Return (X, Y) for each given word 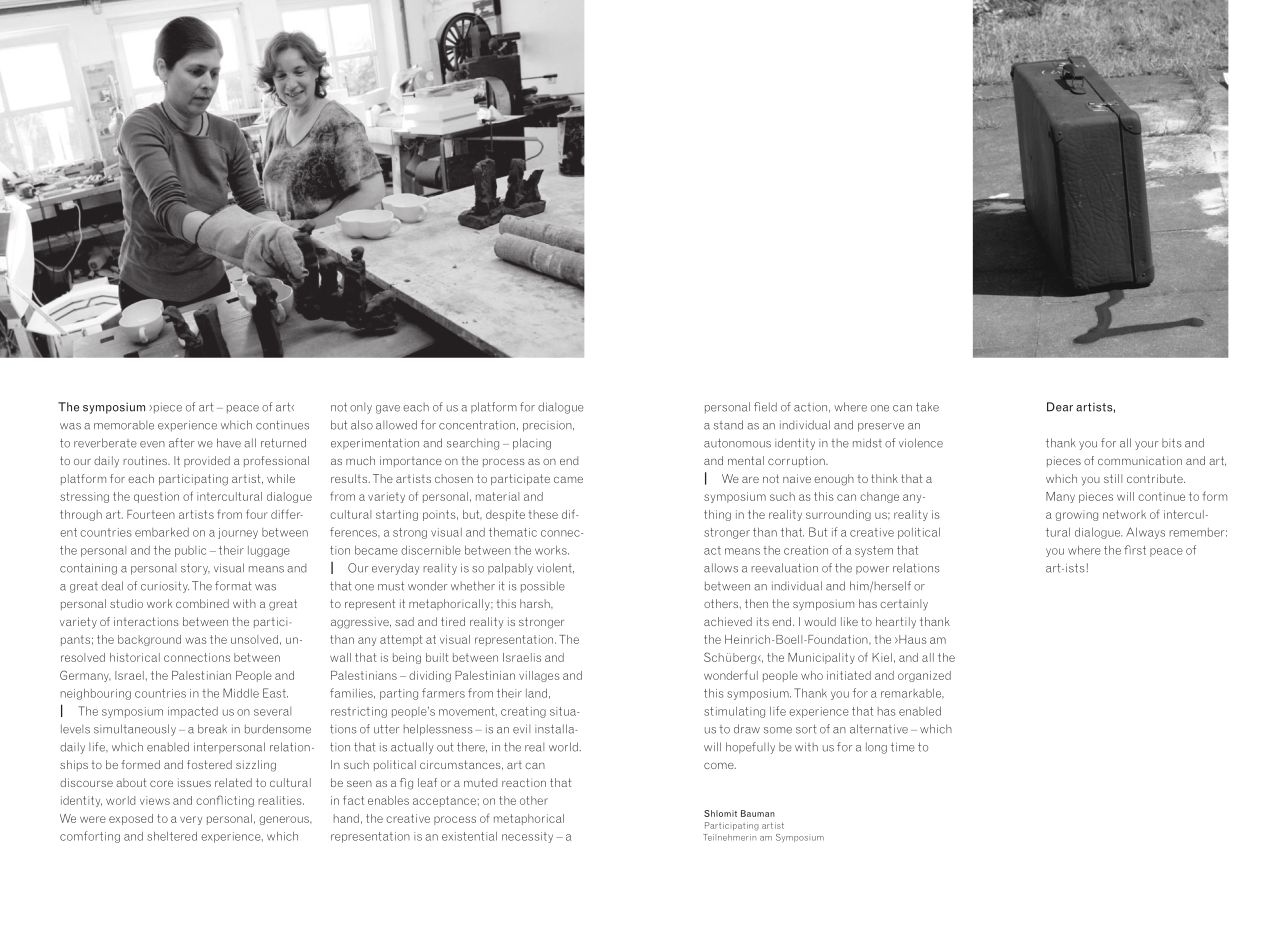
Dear (1060, 407)
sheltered (172, 836)
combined (202, 603)
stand (728, 425)
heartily (896, 623)
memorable (124, 425)
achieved (728, 621)
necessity (527, 837)
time (903, 747)
